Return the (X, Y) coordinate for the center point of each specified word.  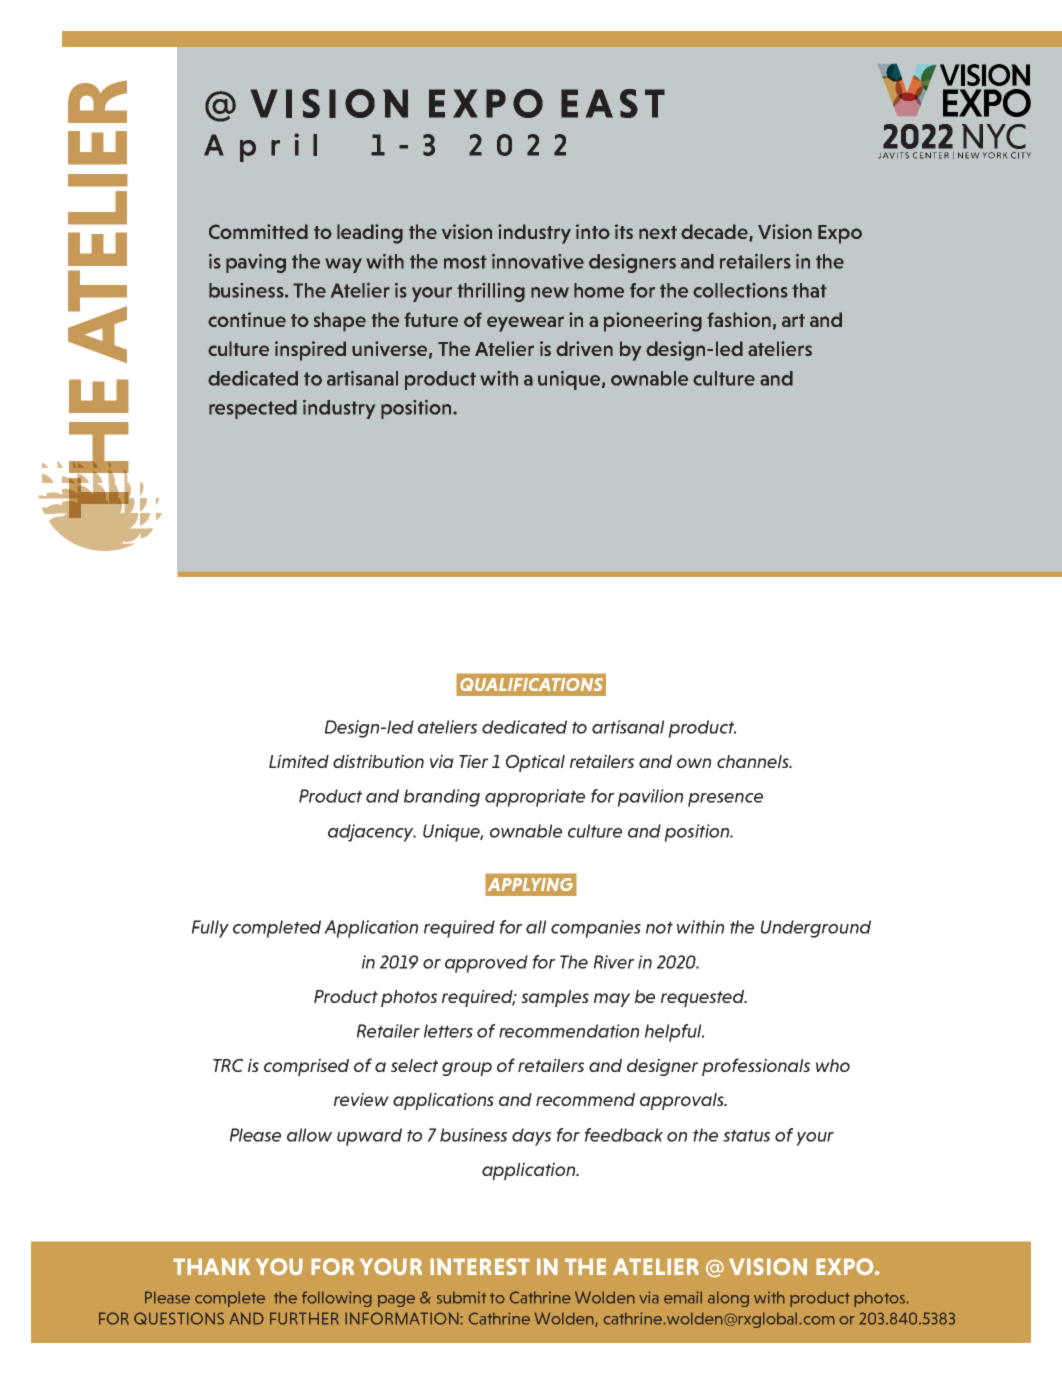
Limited (299, 761)
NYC (994, 136)
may (612, 1000)
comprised (306, 1067)
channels (754, 761)
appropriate (535, 798)
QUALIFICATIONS (531, 684)
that (809, 290)
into (593, 231)
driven (584, 348)
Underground (816, 929)
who (833, 1065)
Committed (258, 231)
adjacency (372, 833)
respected (253, 409)
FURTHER (304, 1318)
